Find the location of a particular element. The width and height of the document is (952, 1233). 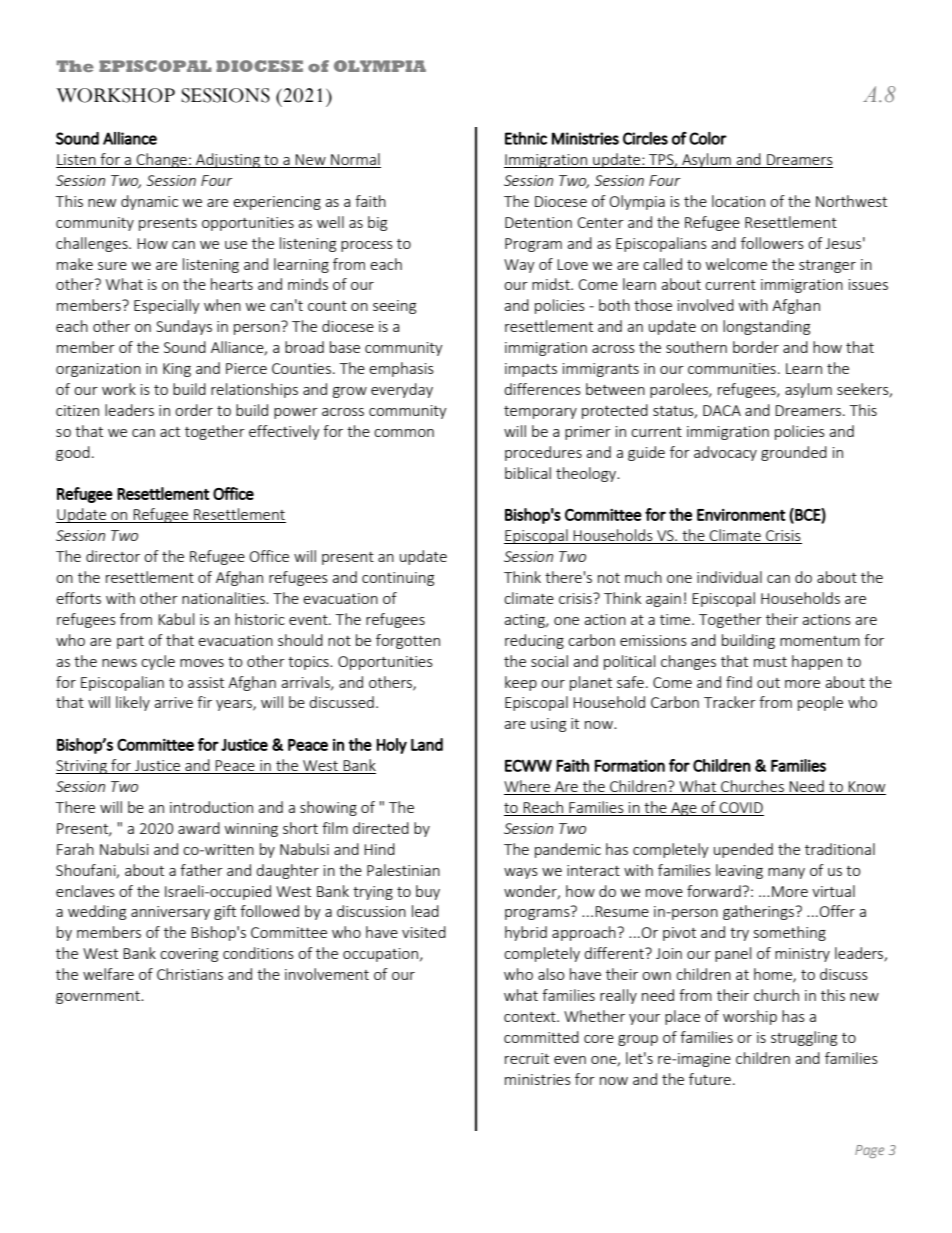

dynamic is located at coordinates (149, 202).
